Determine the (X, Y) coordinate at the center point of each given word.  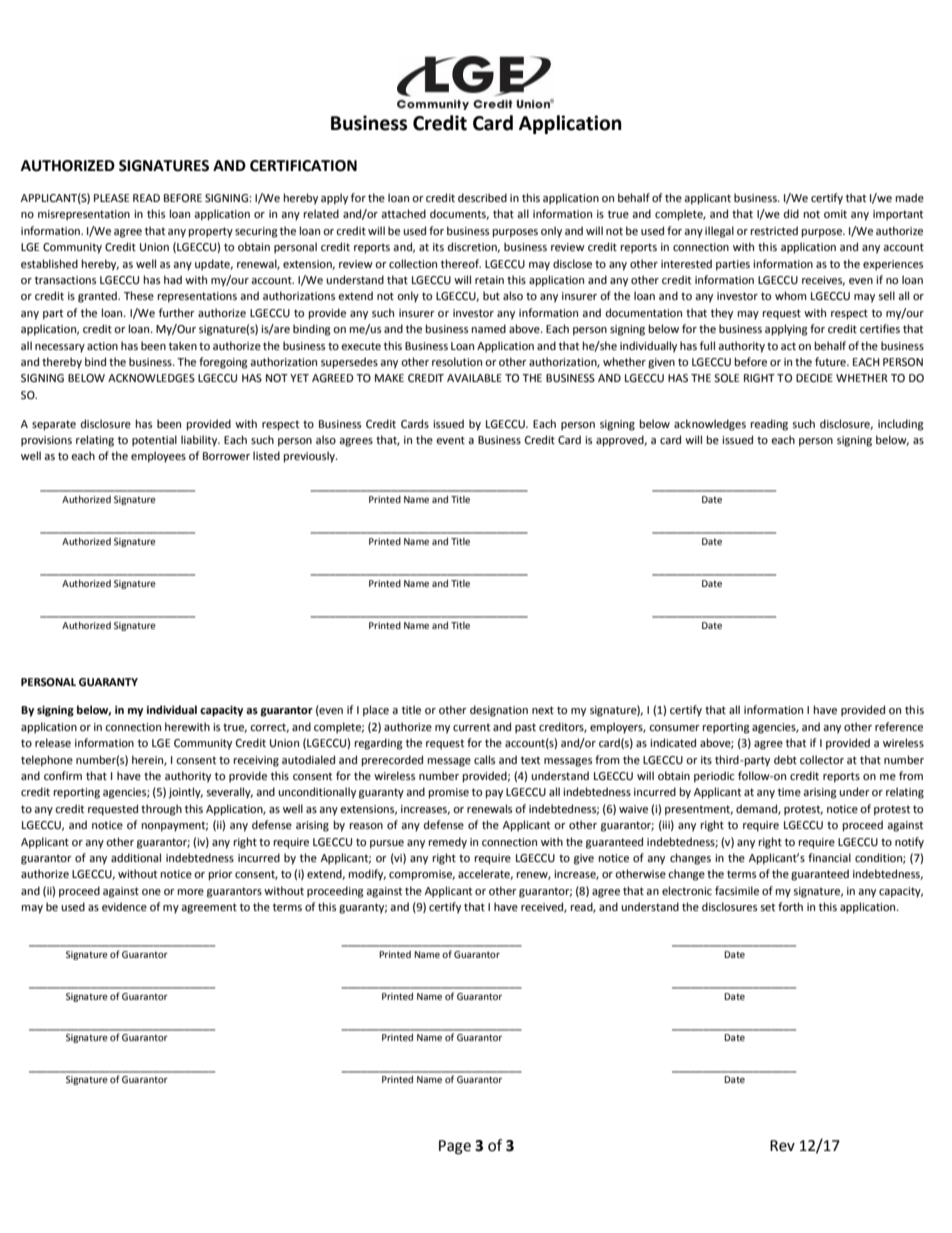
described (482, 198)
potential (154, 441)
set (768, 907)
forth (790, 907)
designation (499, 711)
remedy (448, 843)
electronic (687, 891)
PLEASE (111, 198)
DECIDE (814, 378)
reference (899, 727)
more (191, 892)
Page (455, 1147)
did (791, 213)
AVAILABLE (474, 378)
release (53, 743)
